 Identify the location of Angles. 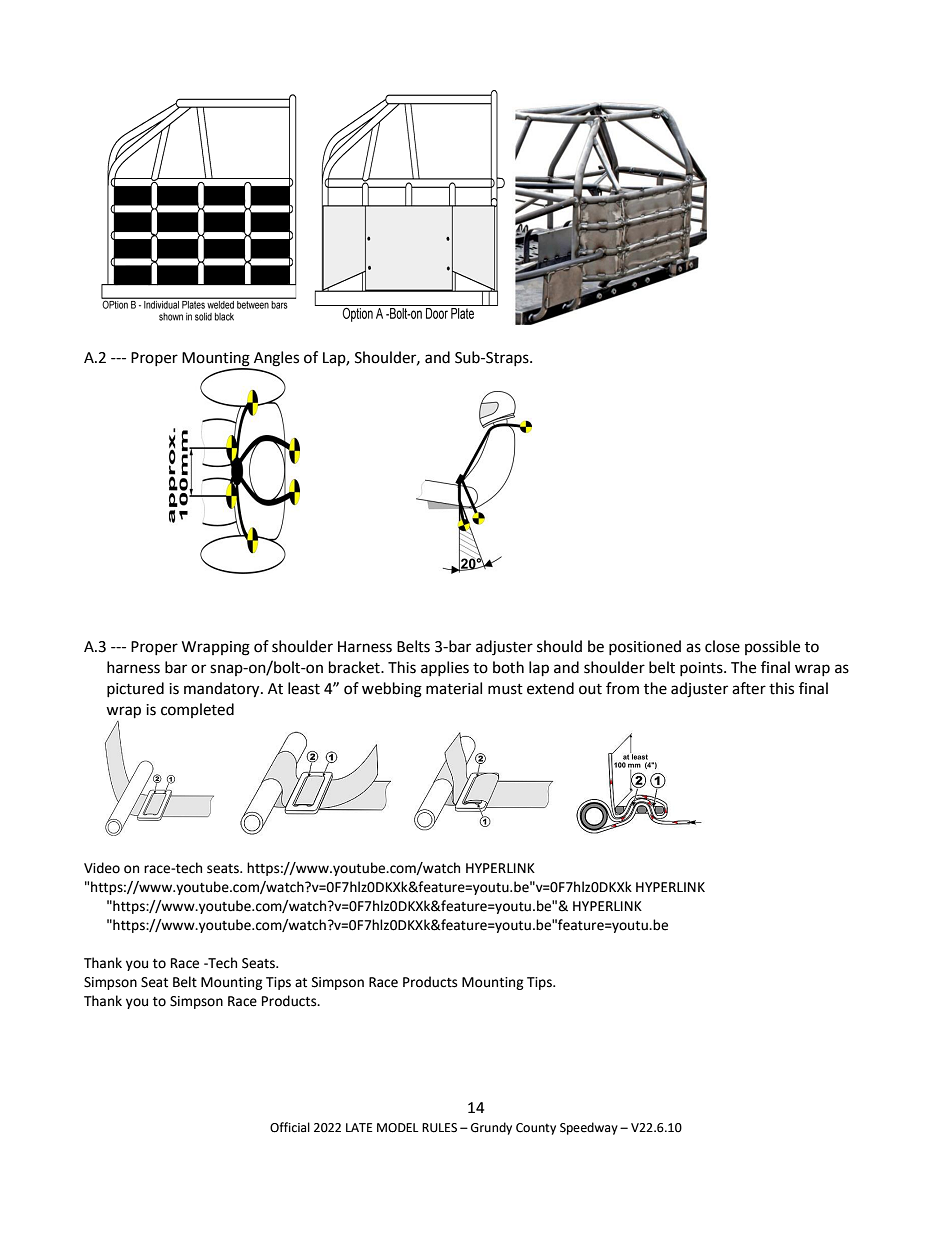
(275, 360).
